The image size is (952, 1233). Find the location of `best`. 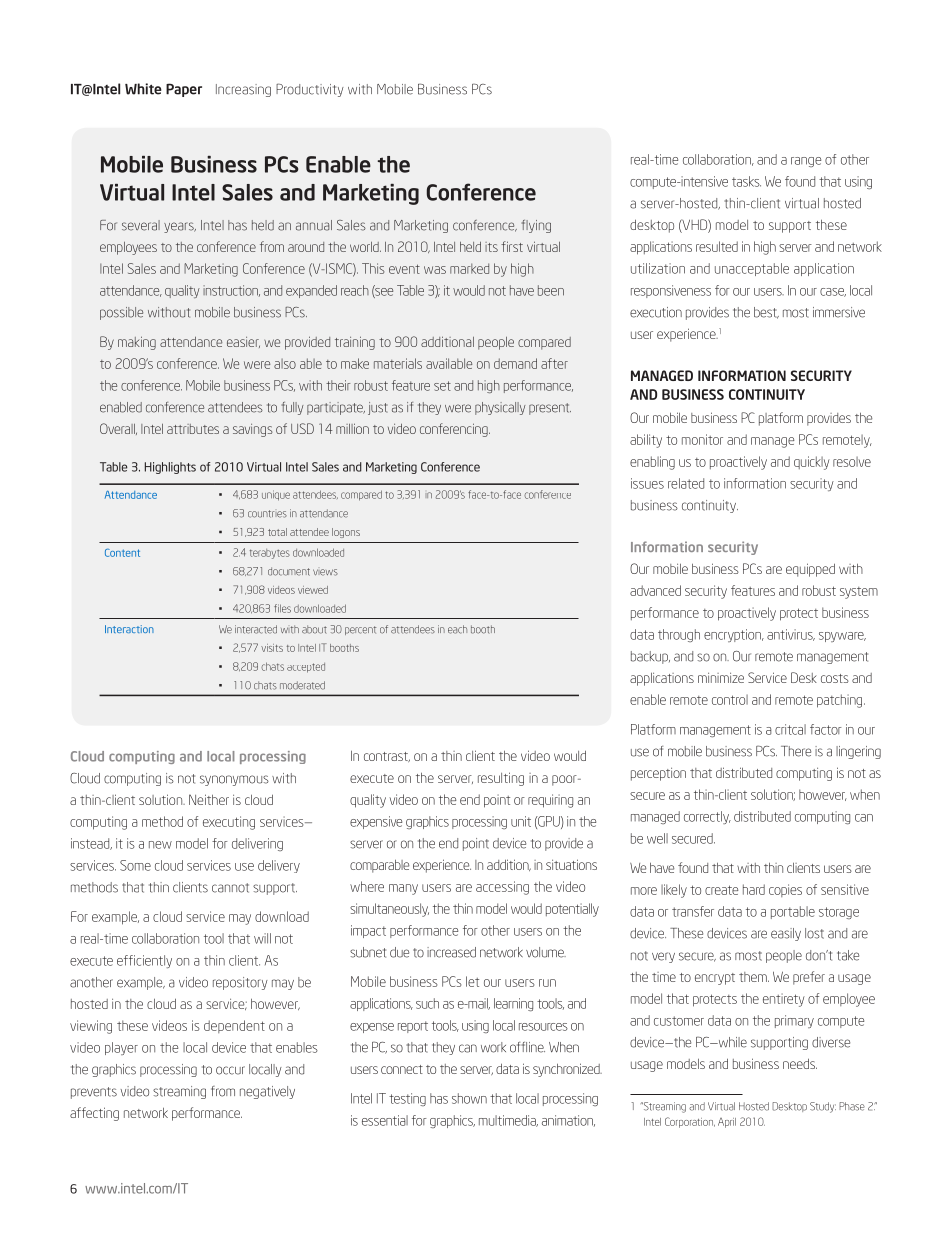

best is located at coordinates (766, 313).
